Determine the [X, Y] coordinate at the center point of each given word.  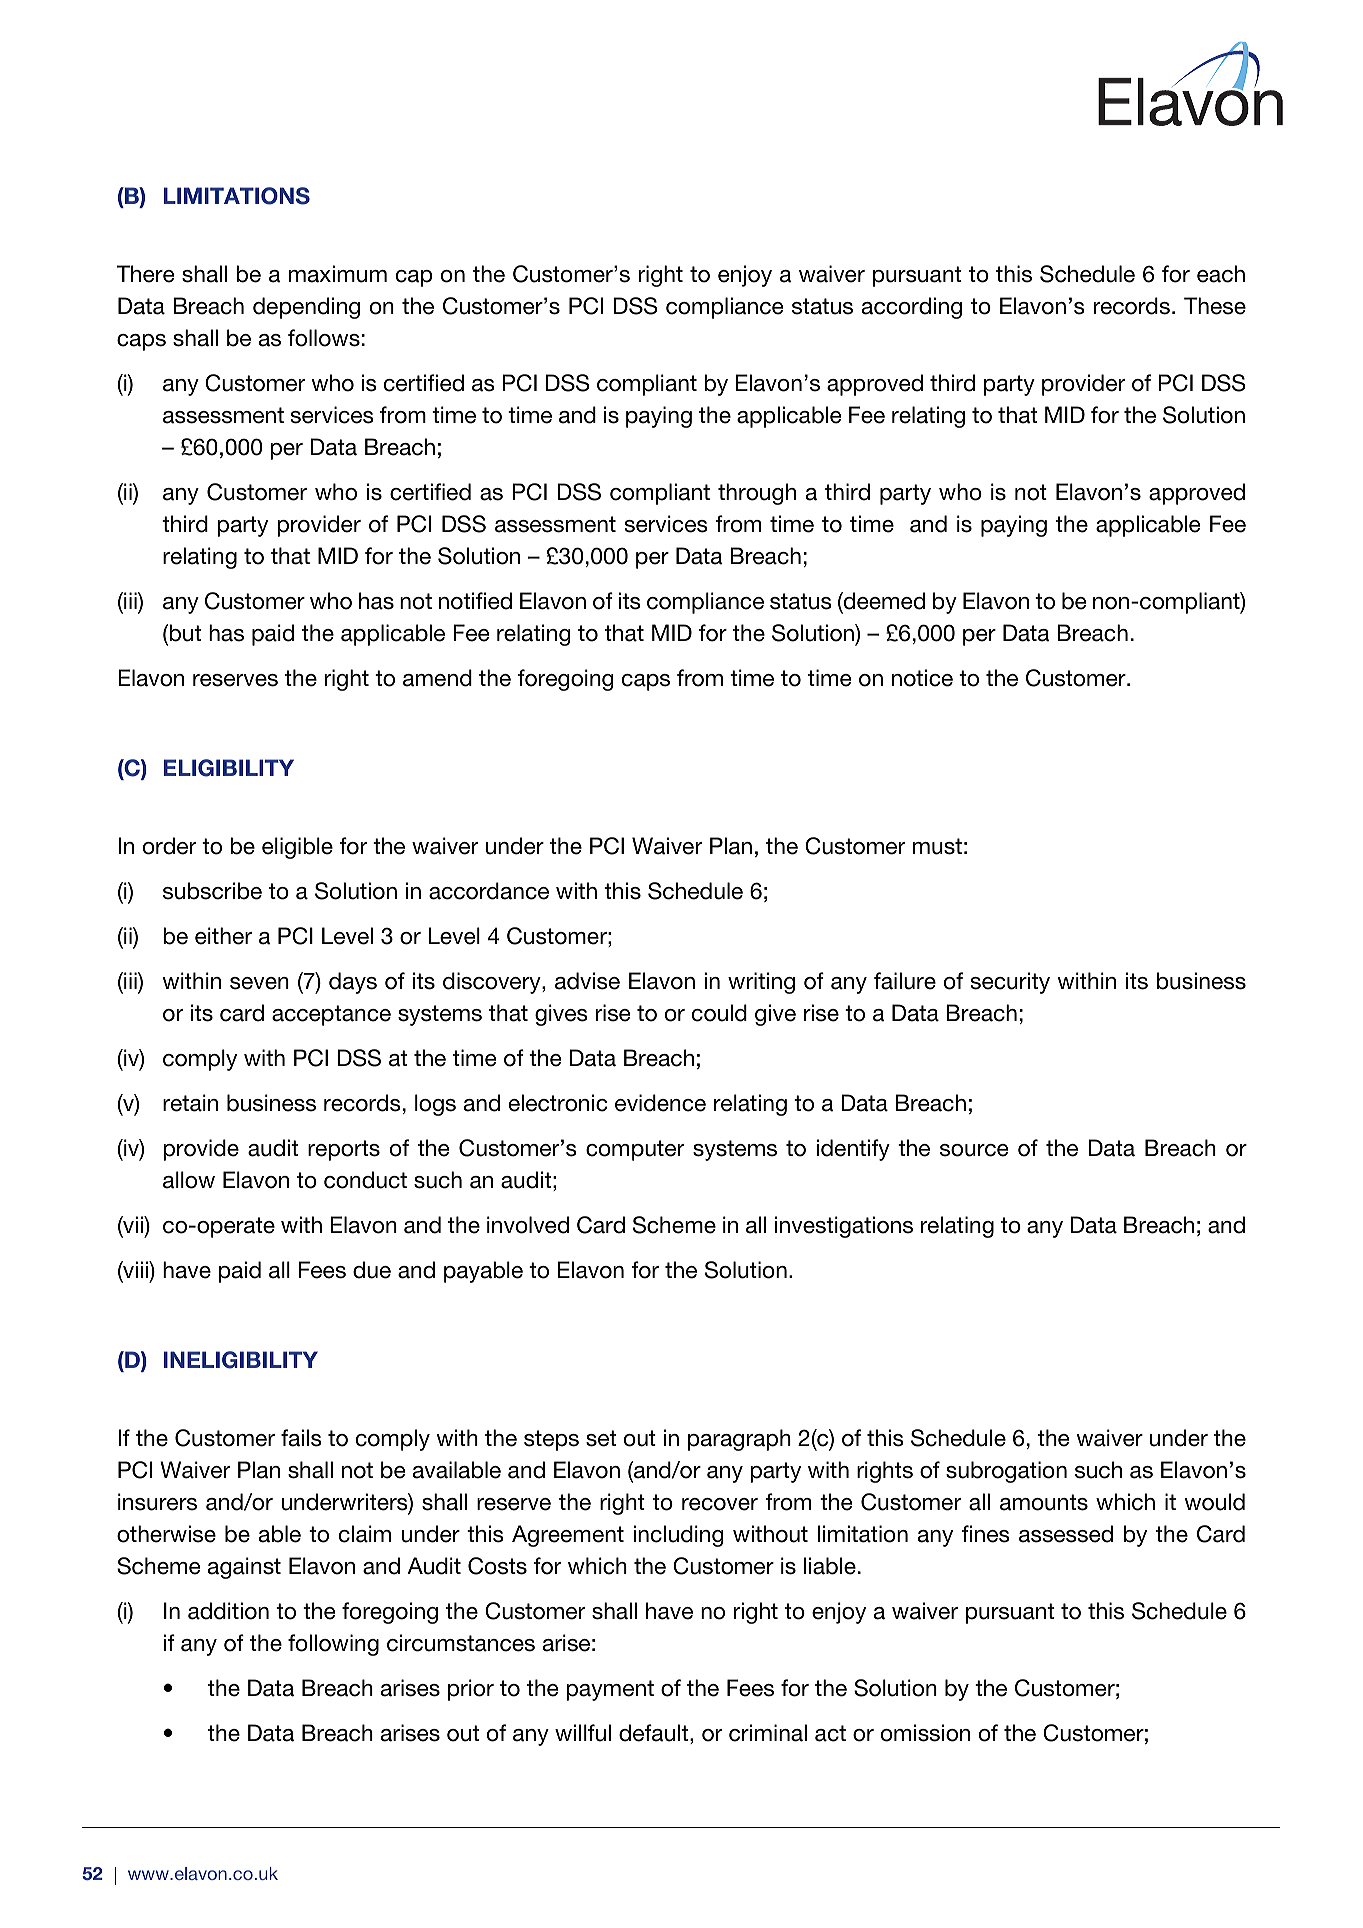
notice [922, 678]
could [719, 1013]
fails [301, 1438]
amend [437, 678]
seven [259, 983]
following [333, 1645]
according [912, 308]
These [1215, 306]
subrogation [1006, 1472]
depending [306, 308]
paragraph [739, 1440]
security [1010, 983]
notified [475, 601]
